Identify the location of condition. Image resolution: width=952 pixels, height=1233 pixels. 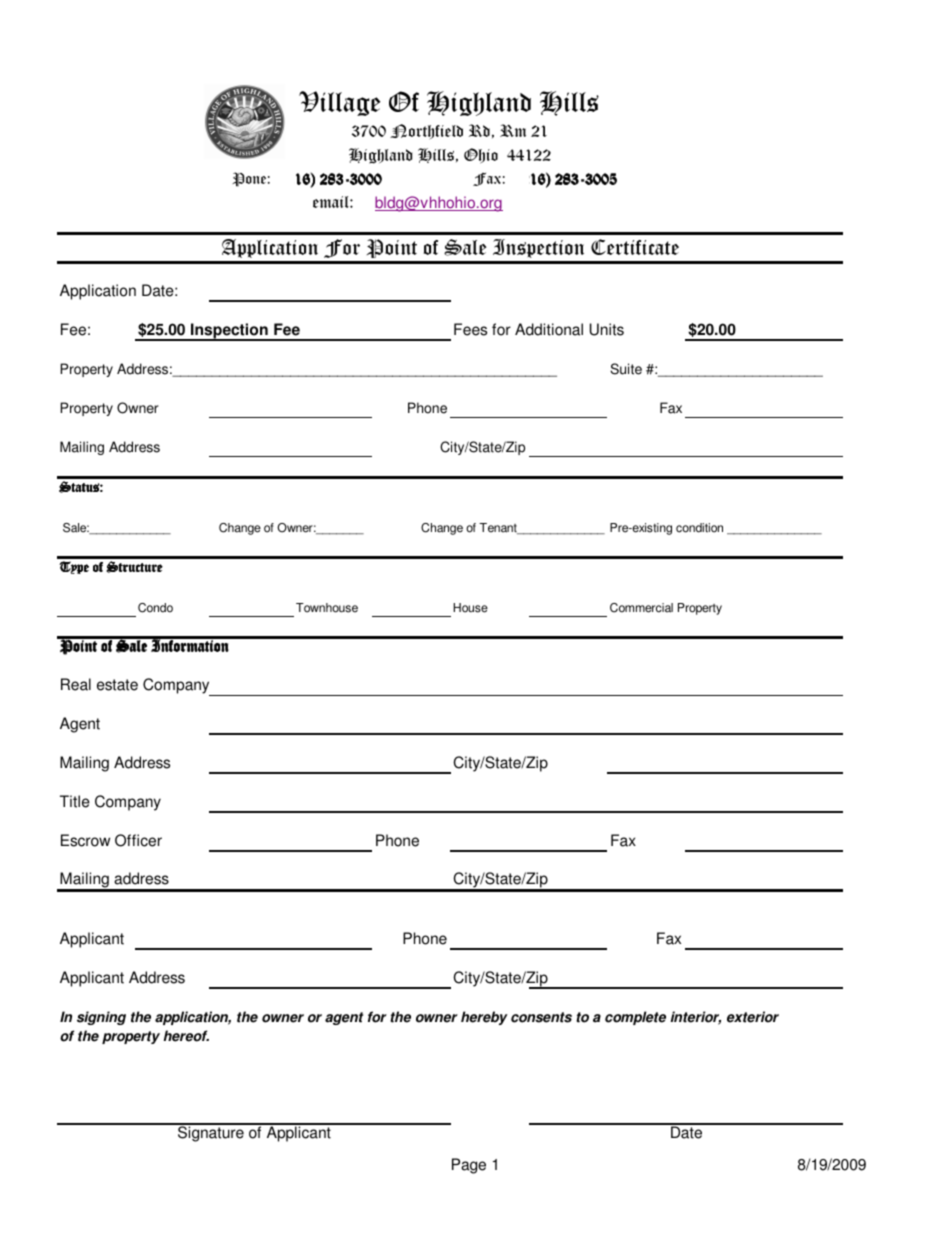
(699, 528).
